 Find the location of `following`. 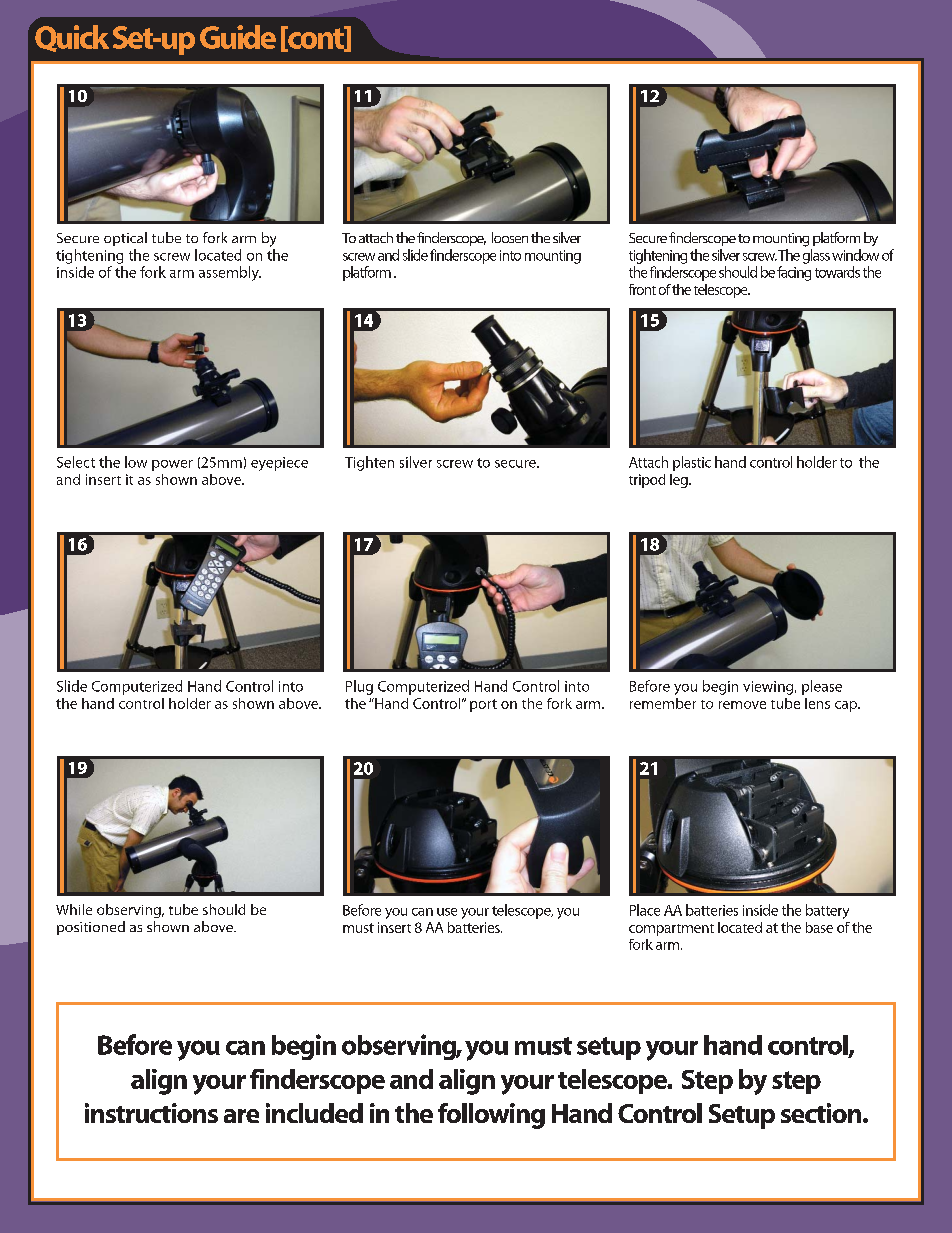

following is located at coordinates (491, 1116).
